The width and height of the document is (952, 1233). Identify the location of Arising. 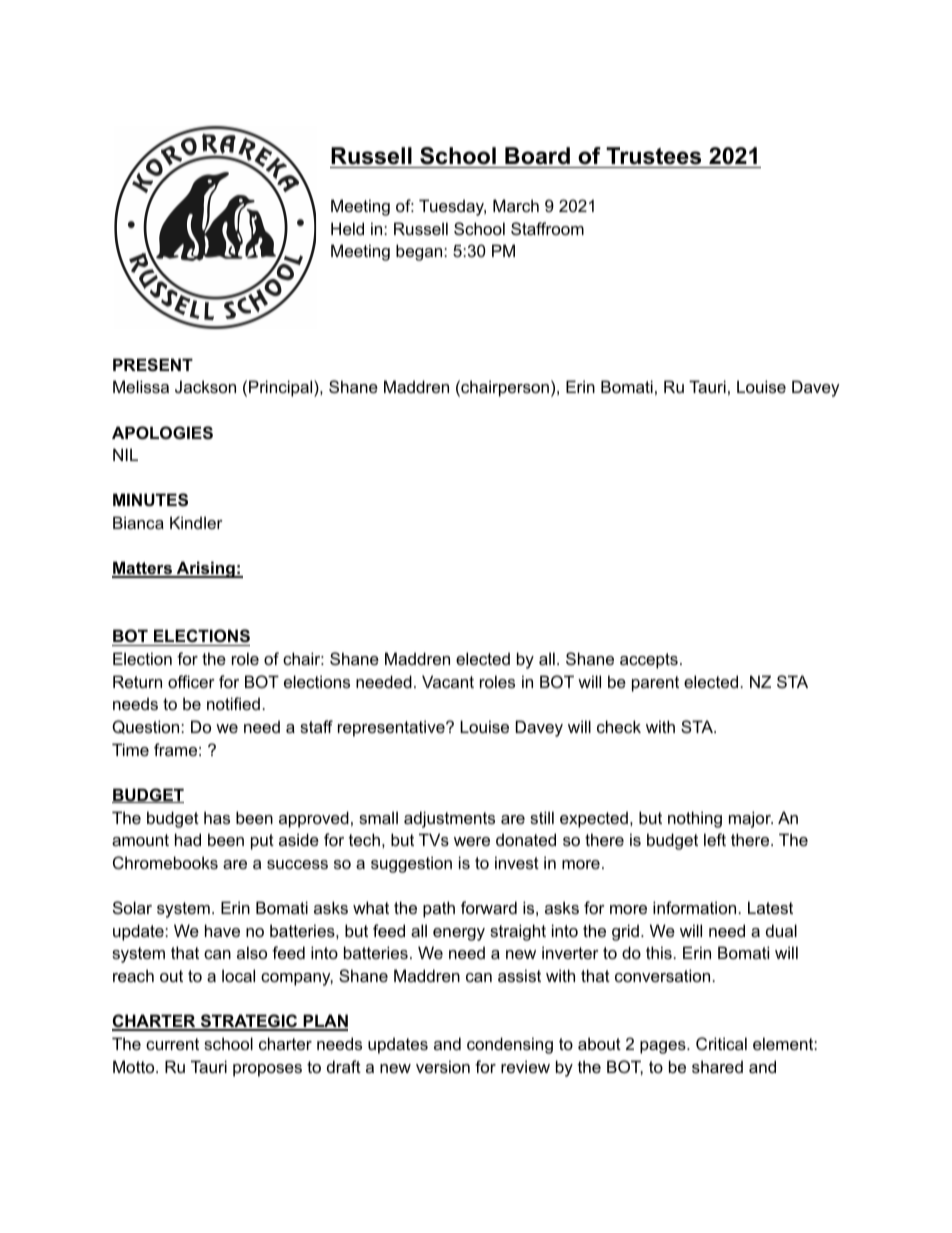
(205, 569).
